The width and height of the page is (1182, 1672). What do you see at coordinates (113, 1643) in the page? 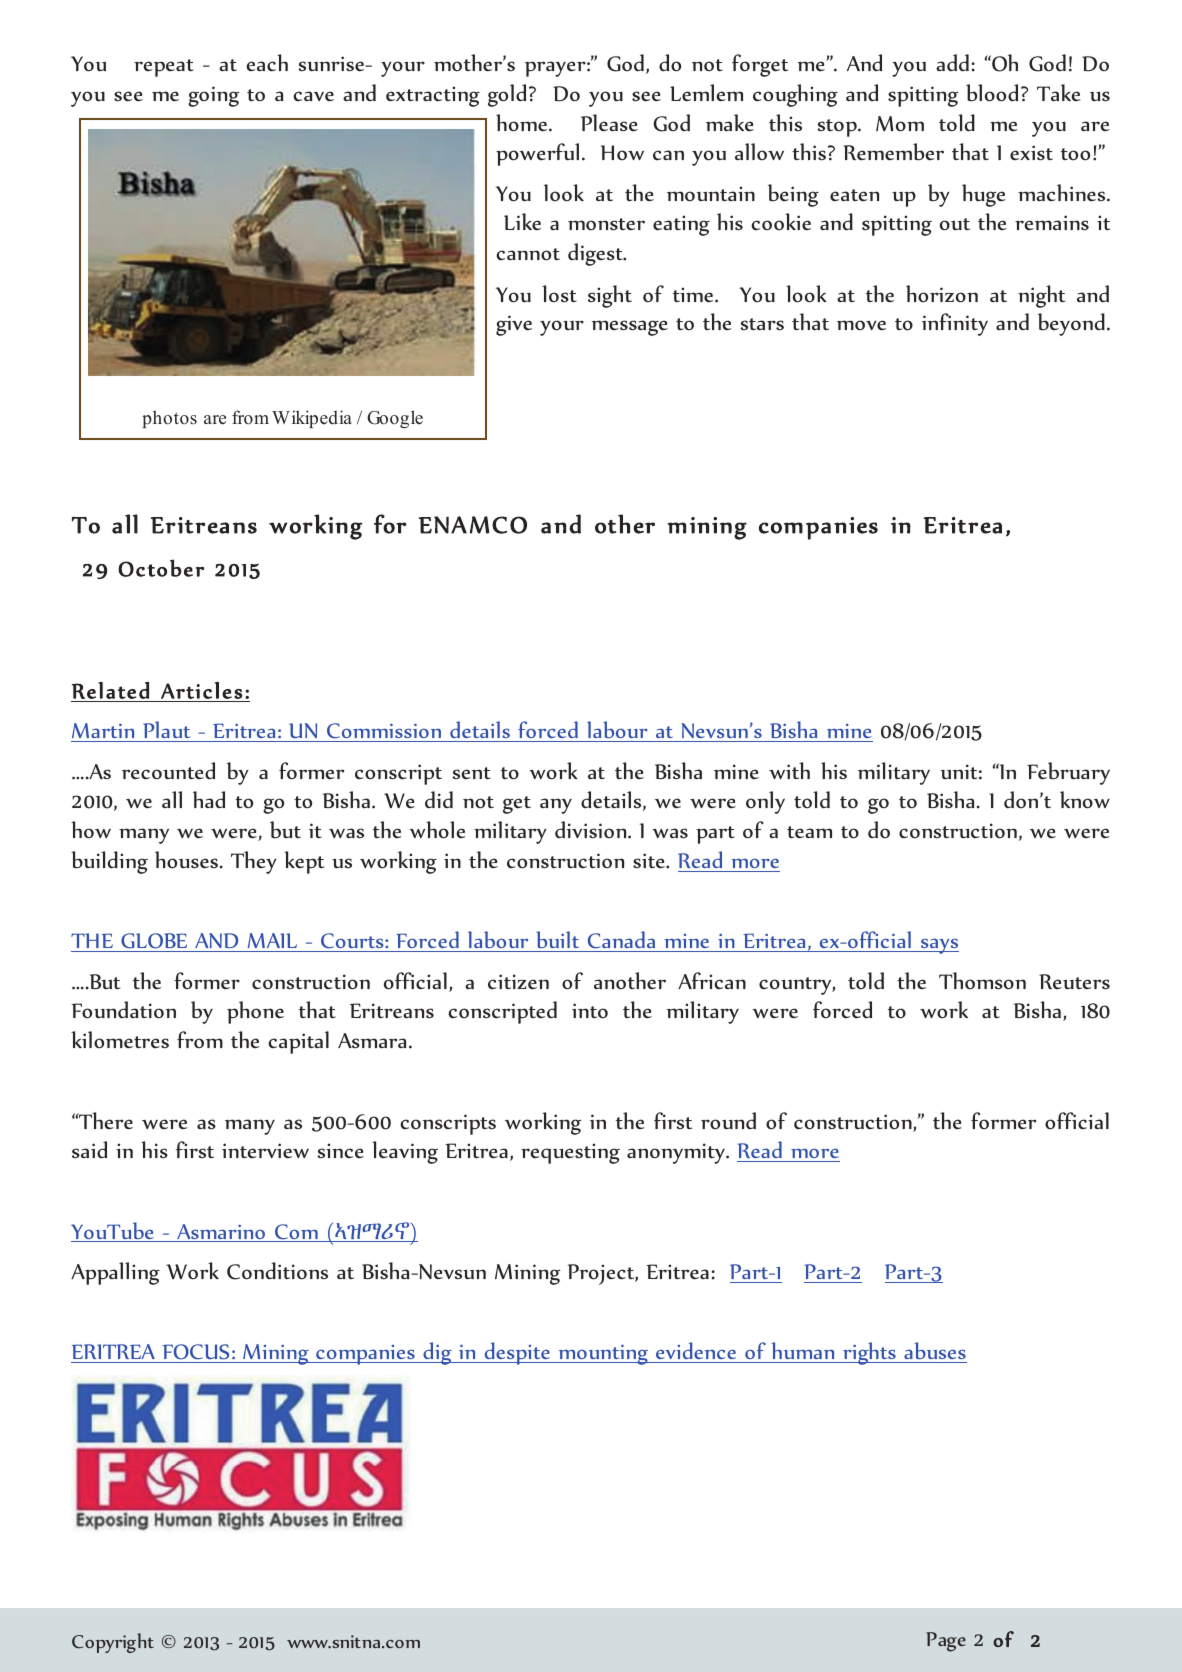
I see `Copyright` at bounding box center [113, 1643].
